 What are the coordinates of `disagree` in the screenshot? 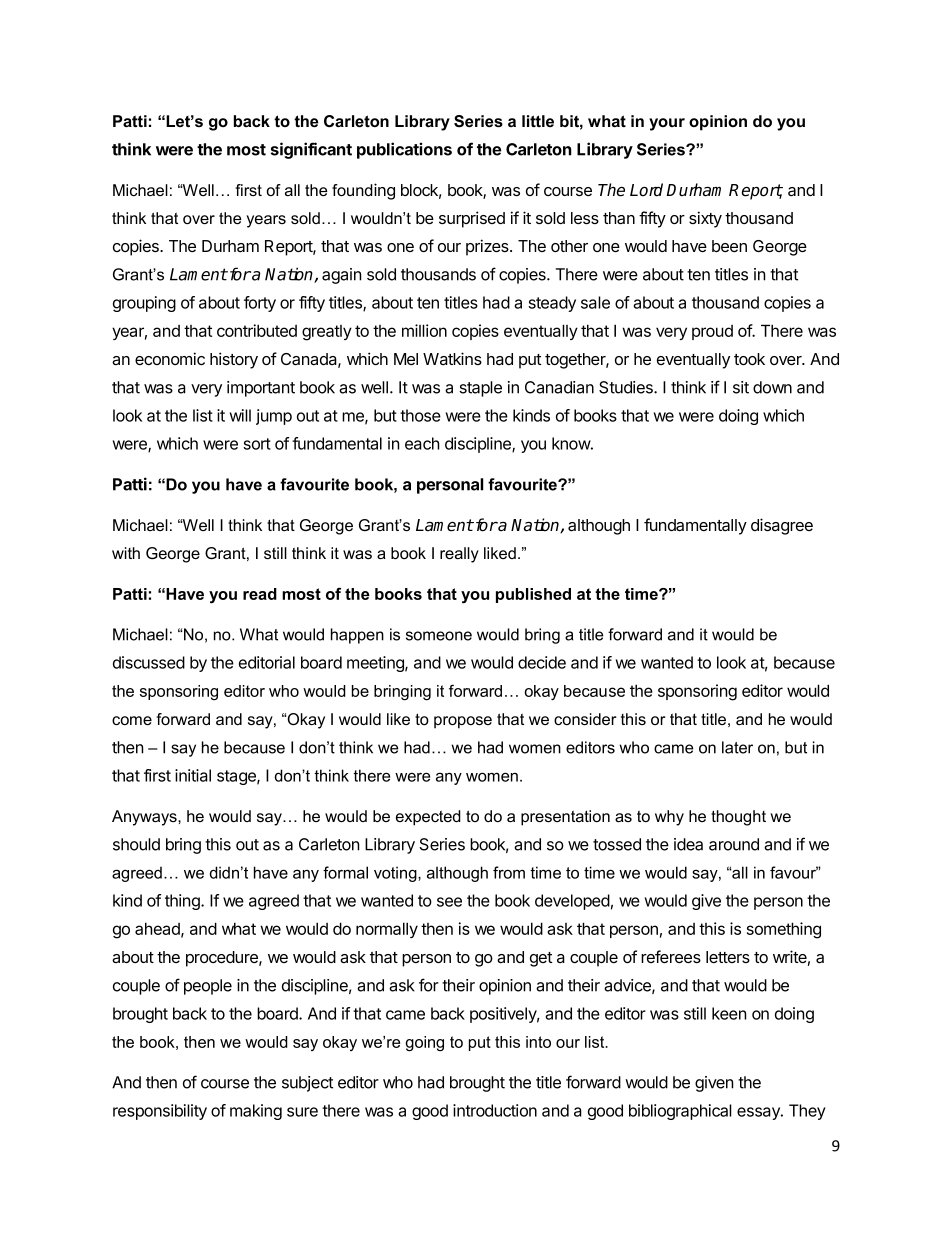 It's located at (782, 526).
